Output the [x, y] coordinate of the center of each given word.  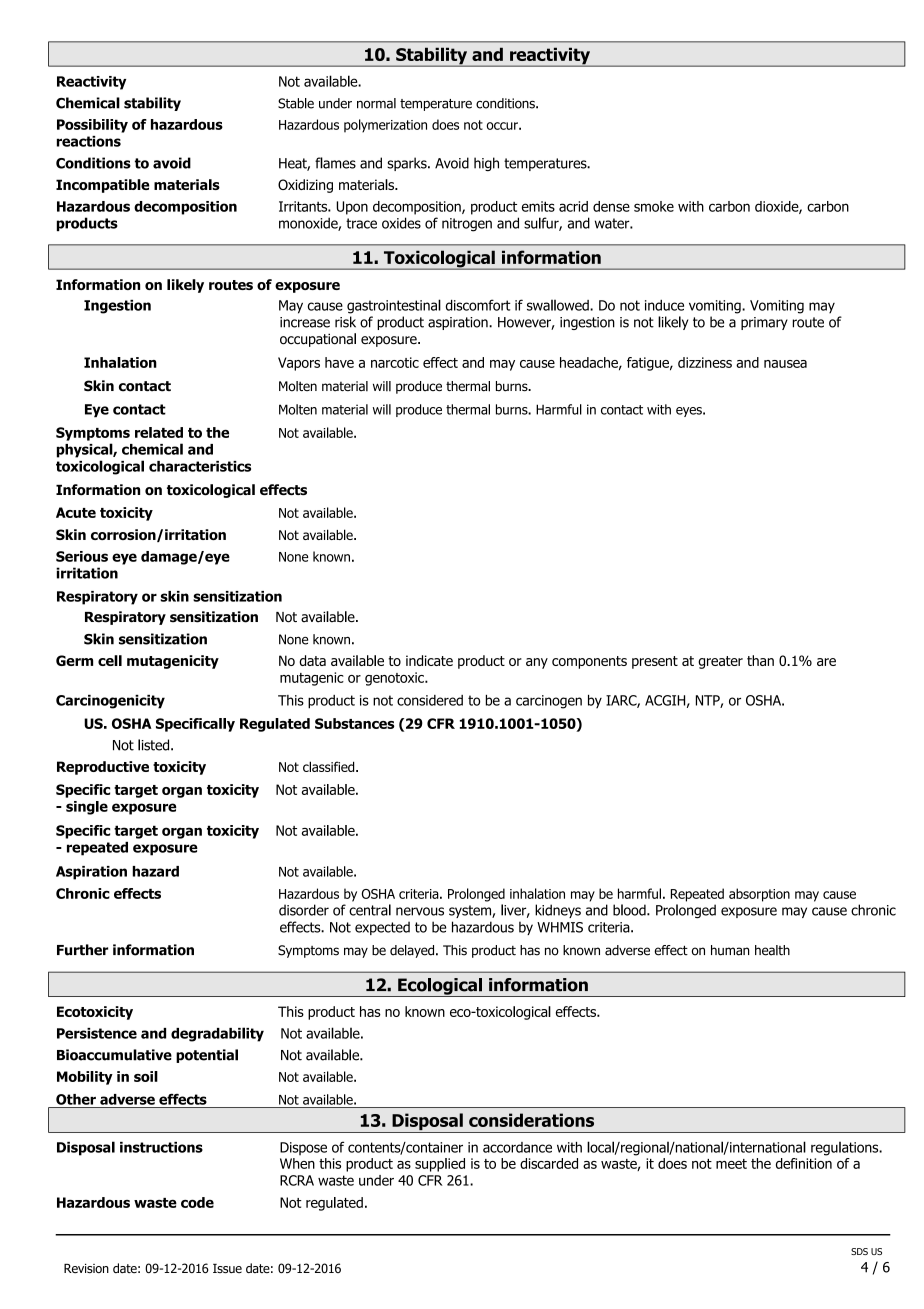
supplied [440, 1165]
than [760, 660]
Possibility [92, 126]
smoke [654, 206]
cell [110, 660]
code [197, 1202]
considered [430, 700]
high [486, 164]
